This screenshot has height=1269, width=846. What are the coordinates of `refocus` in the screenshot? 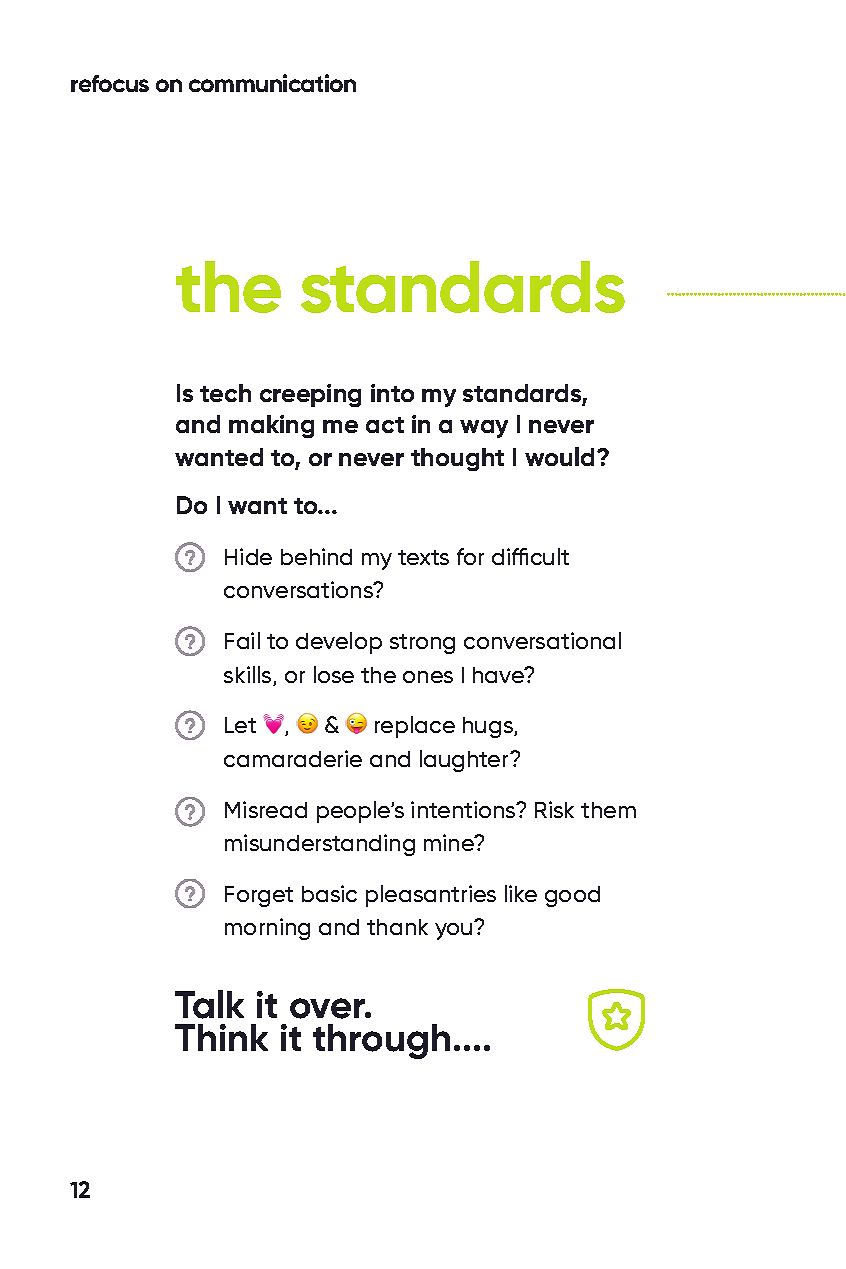 It's located at (110, 83).
